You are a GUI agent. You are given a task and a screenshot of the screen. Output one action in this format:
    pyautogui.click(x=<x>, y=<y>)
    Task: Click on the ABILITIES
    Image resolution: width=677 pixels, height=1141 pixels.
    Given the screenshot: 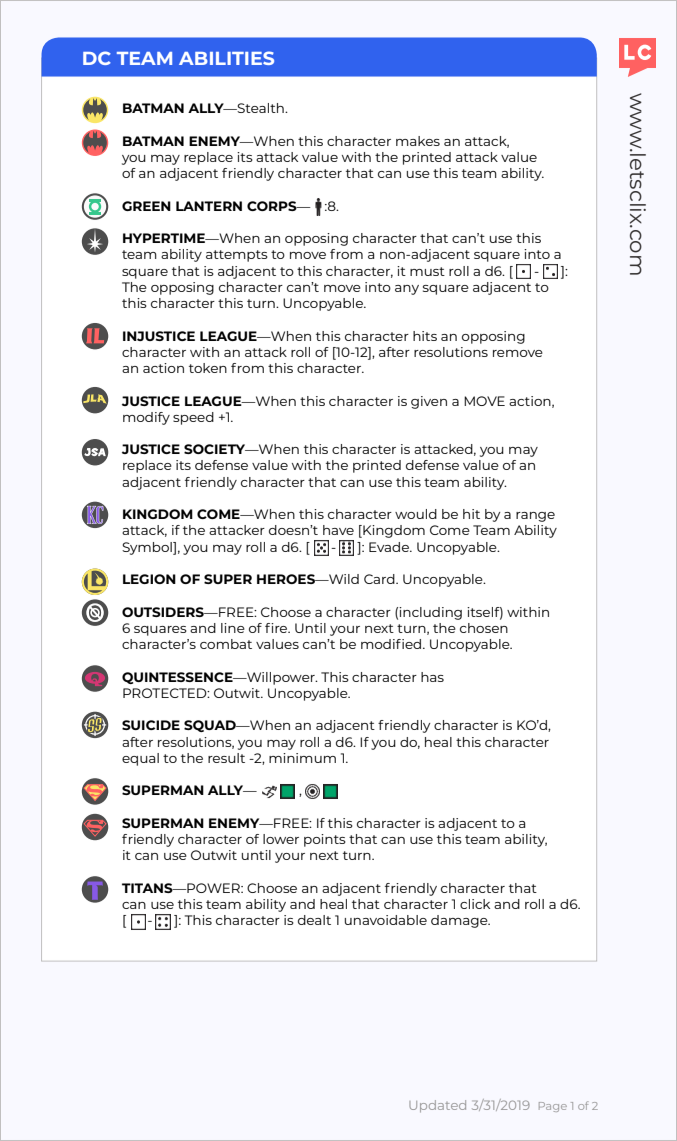 What is the action you would take?
    pyautogui.click(x=226, y=58)
